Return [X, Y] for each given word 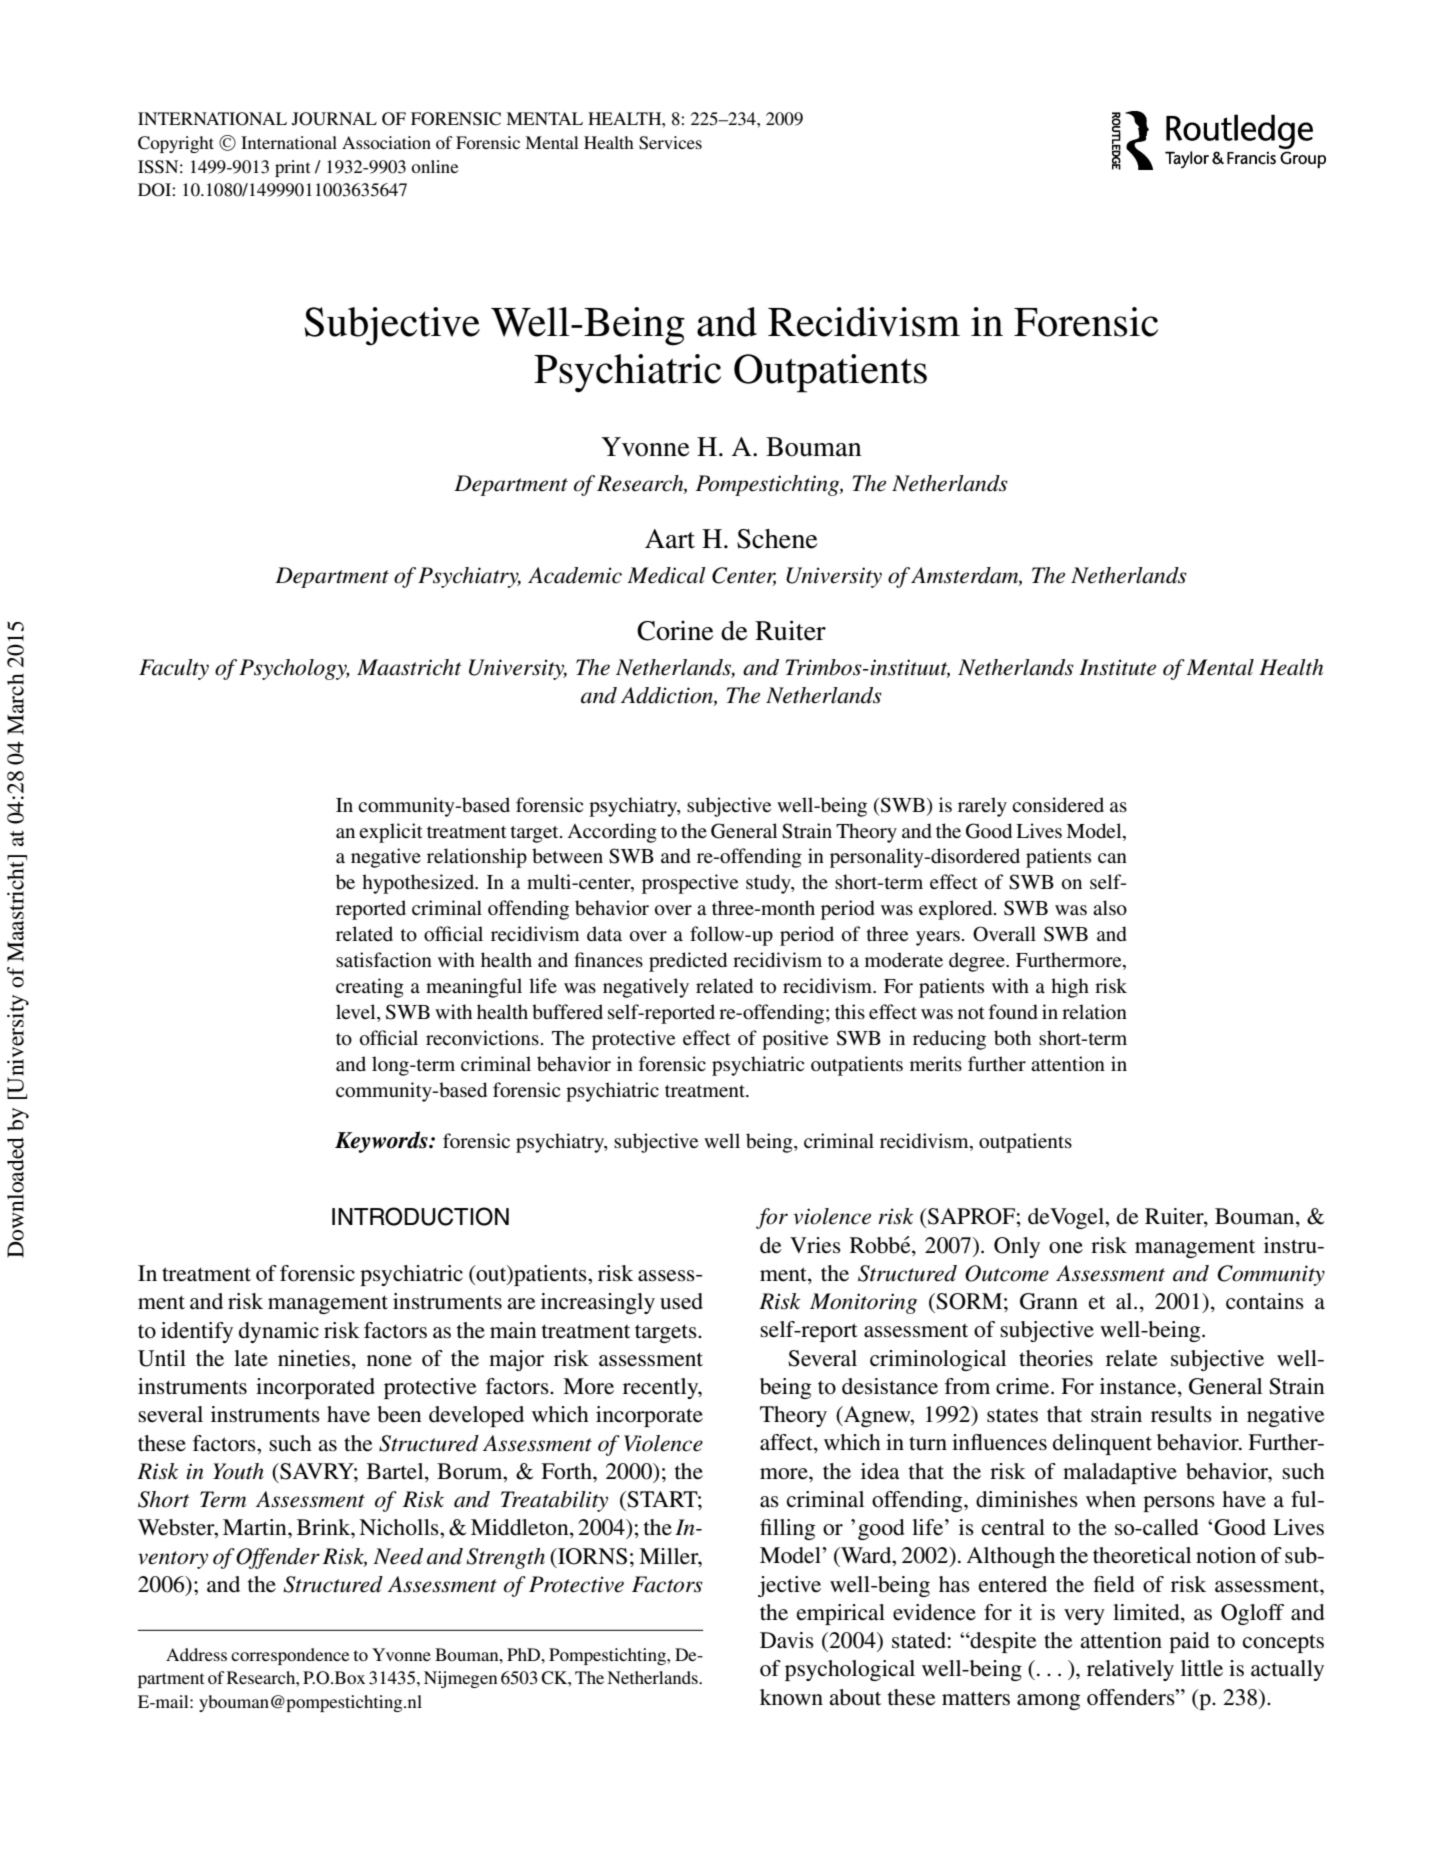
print [292, 168]
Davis [787, 1640]
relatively [1130, 1670]
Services [670, 143]
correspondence [290, 1656]
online [435, 166]
